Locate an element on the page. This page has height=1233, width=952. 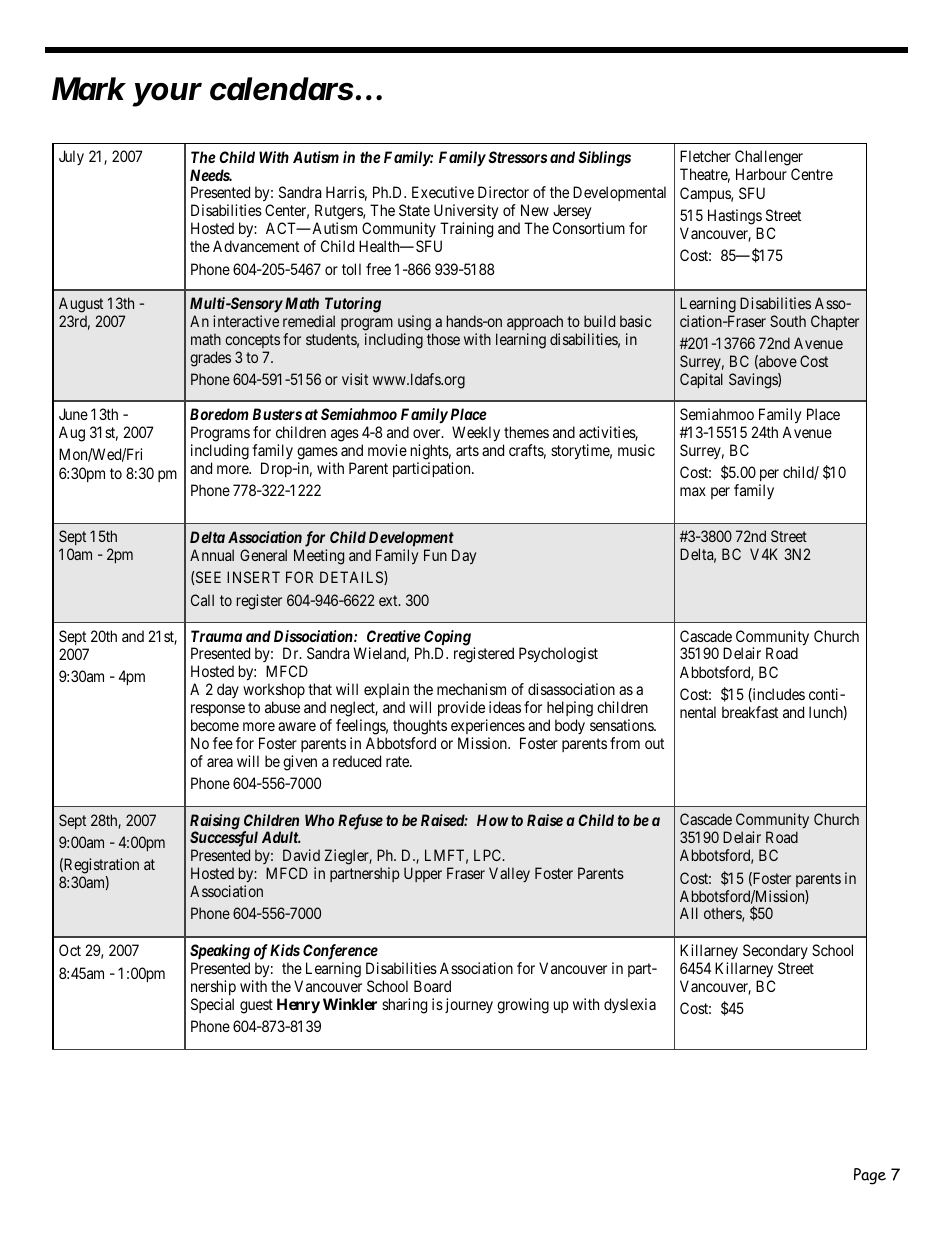
Raising is located at coordinates (215, 823).
